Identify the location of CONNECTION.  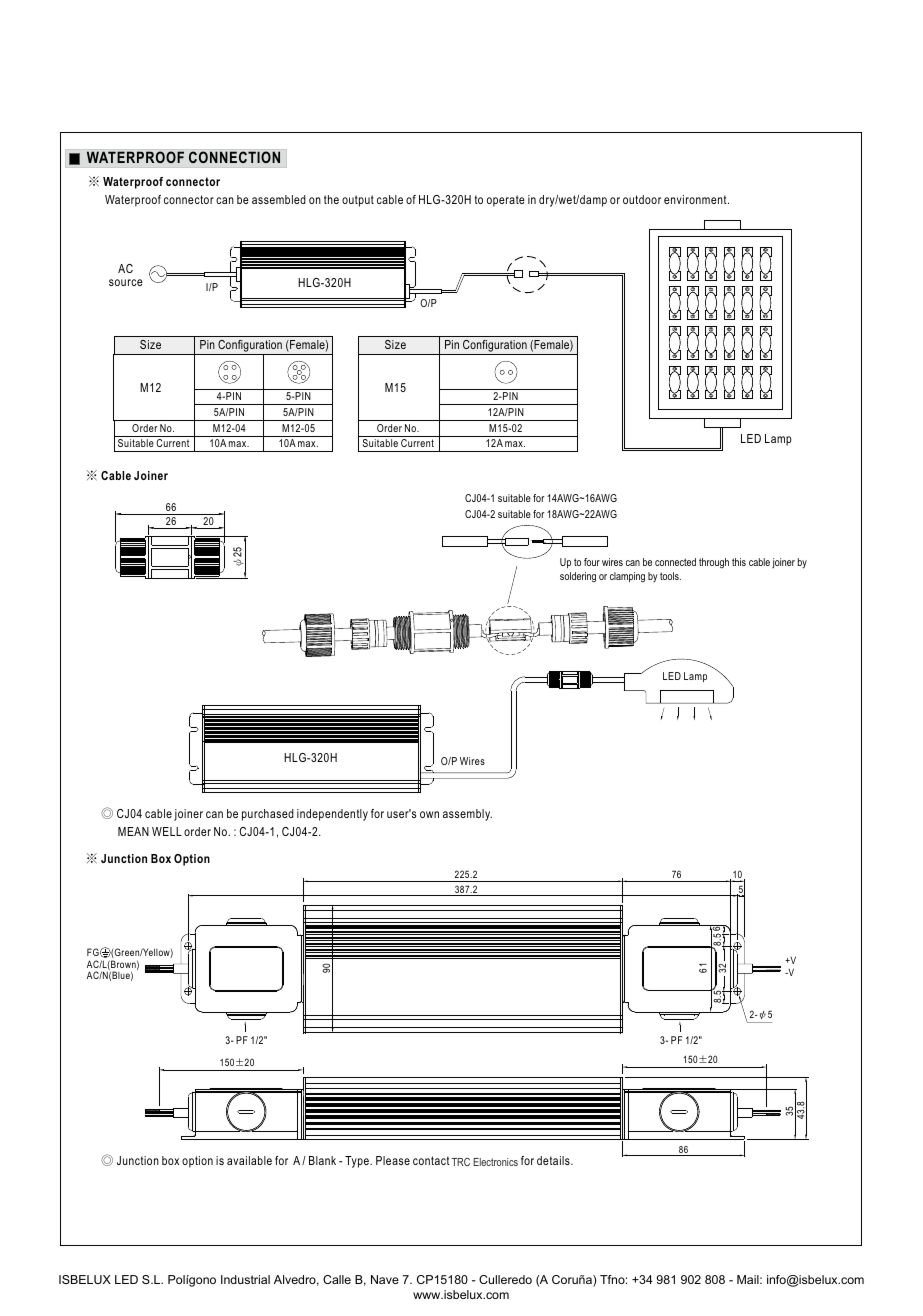
(234, 157).
